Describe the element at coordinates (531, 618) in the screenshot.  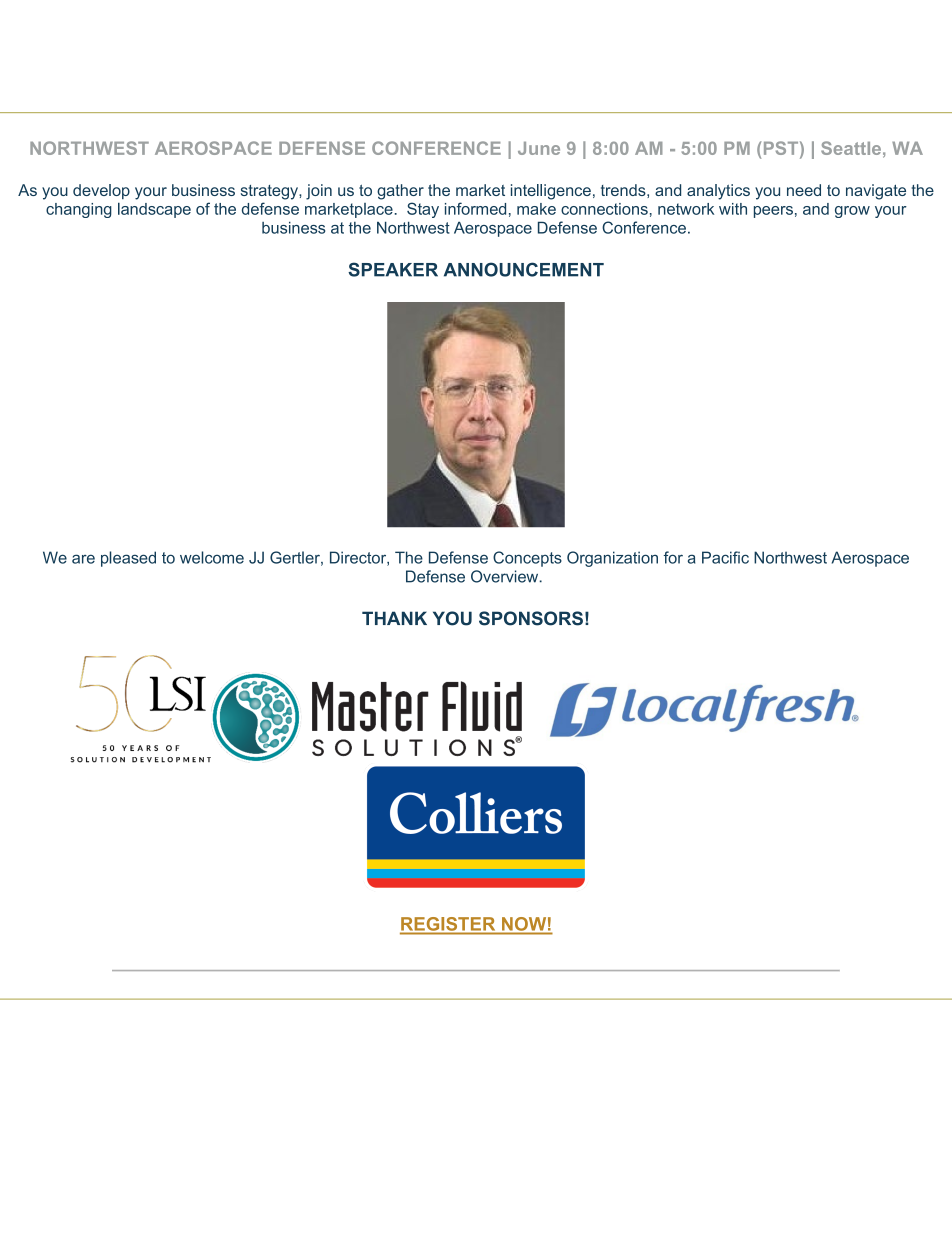
I see `SPONSORS` at that location.
